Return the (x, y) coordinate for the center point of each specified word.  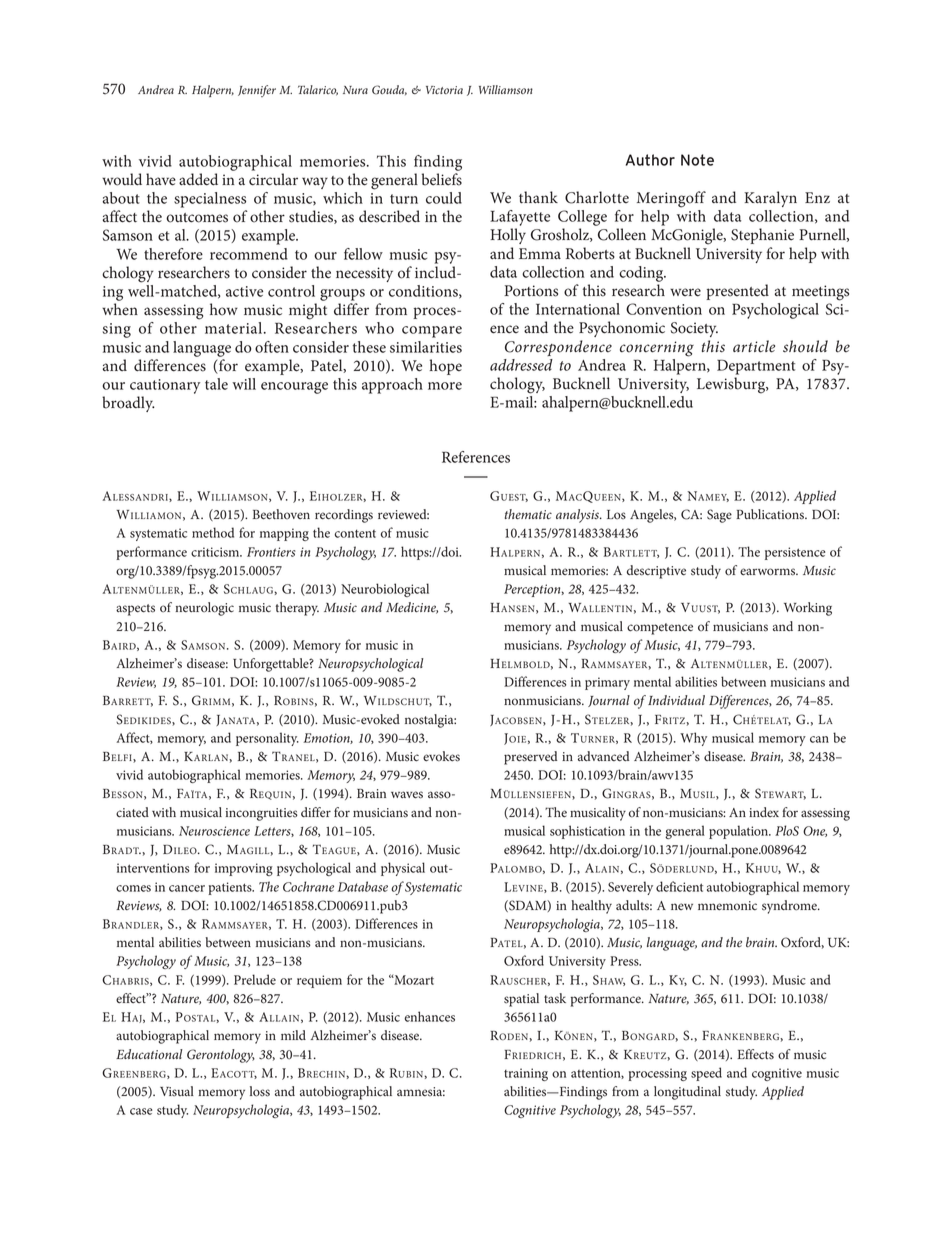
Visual (177, 1091)
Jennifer (257, 91)
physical (403, 869)
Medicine (412, 608)
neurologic (204, 609)
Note (697, 160)
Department (756, 367)
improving (244, 869)
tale (216, 384)
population (739, 832)
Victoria (444, 90)
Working (808, 609)
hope (445, 367)
